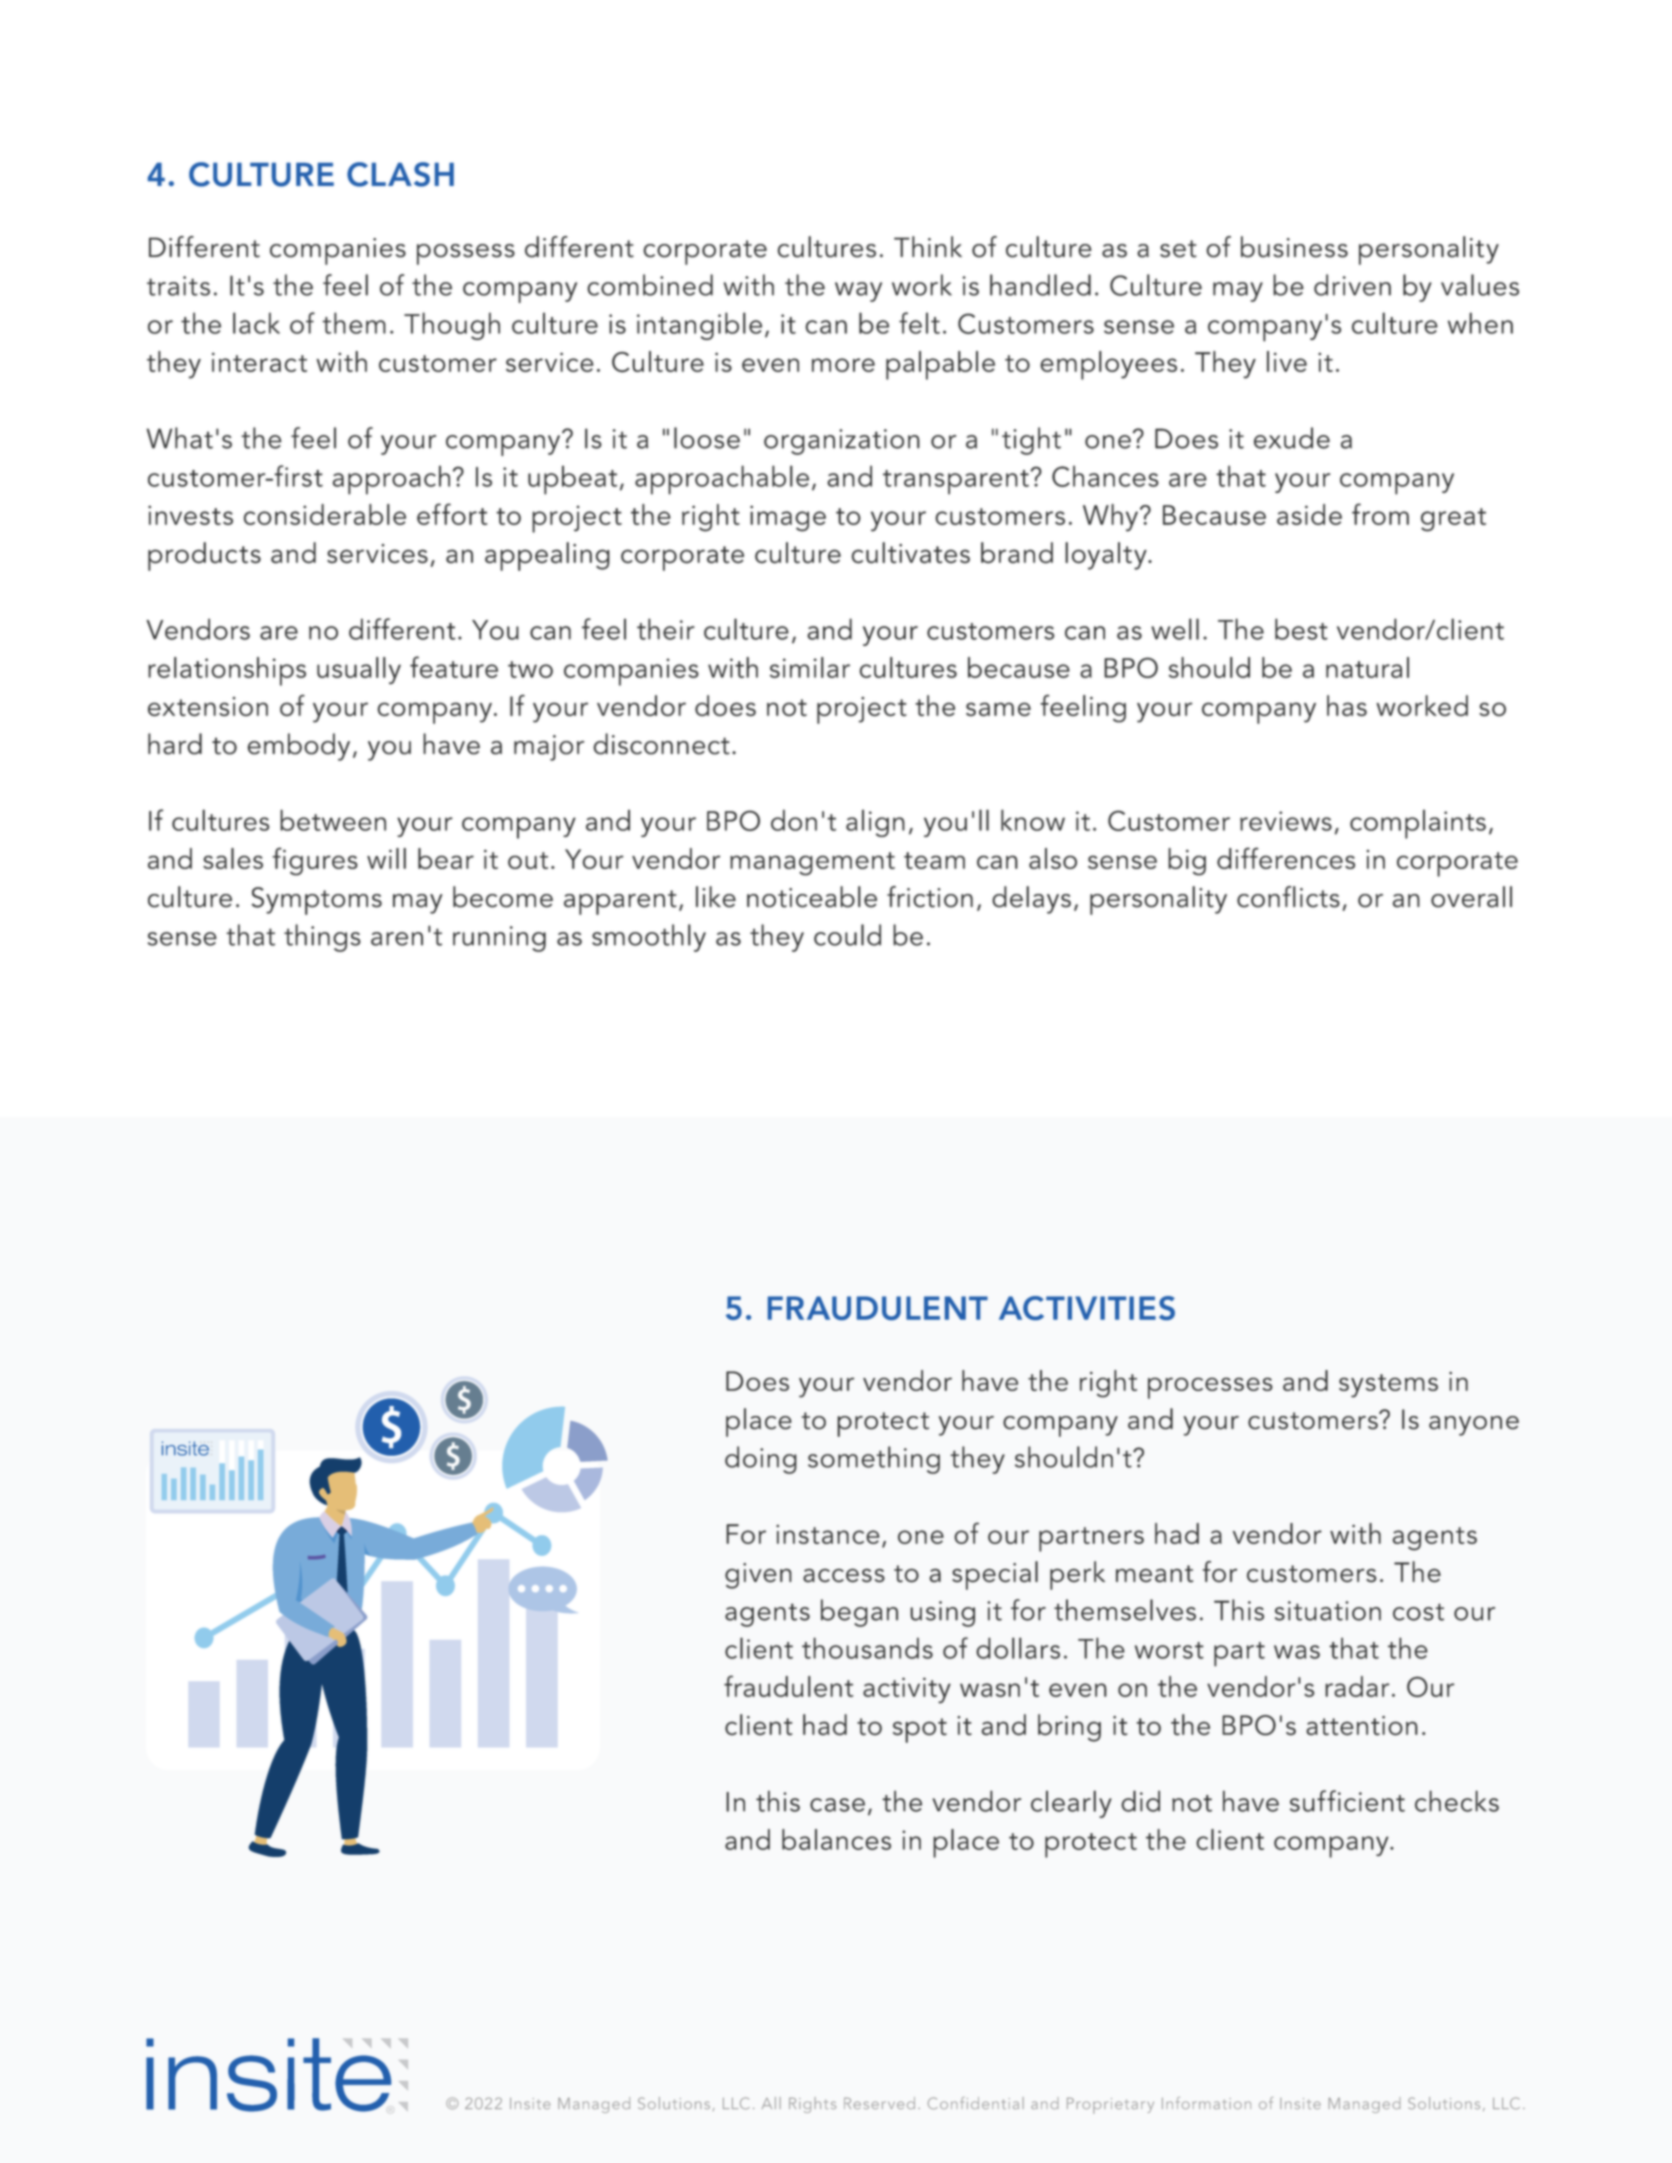  What do you see at coordinates (322, 938) in the screenshot?
I see `things` at bounding box center [322, 938].
